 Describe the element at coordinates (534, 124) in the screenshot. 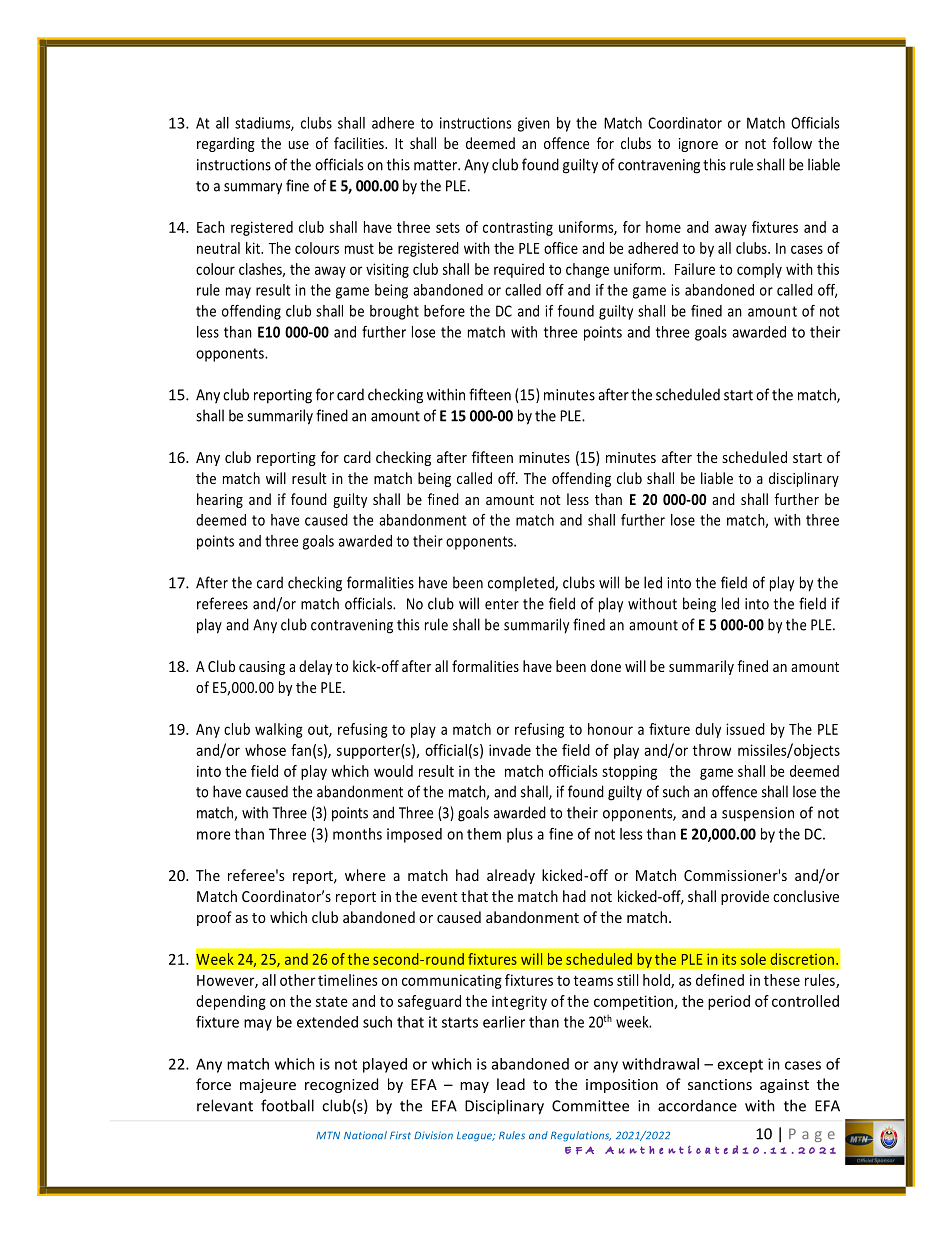

I see `given` at that location.
